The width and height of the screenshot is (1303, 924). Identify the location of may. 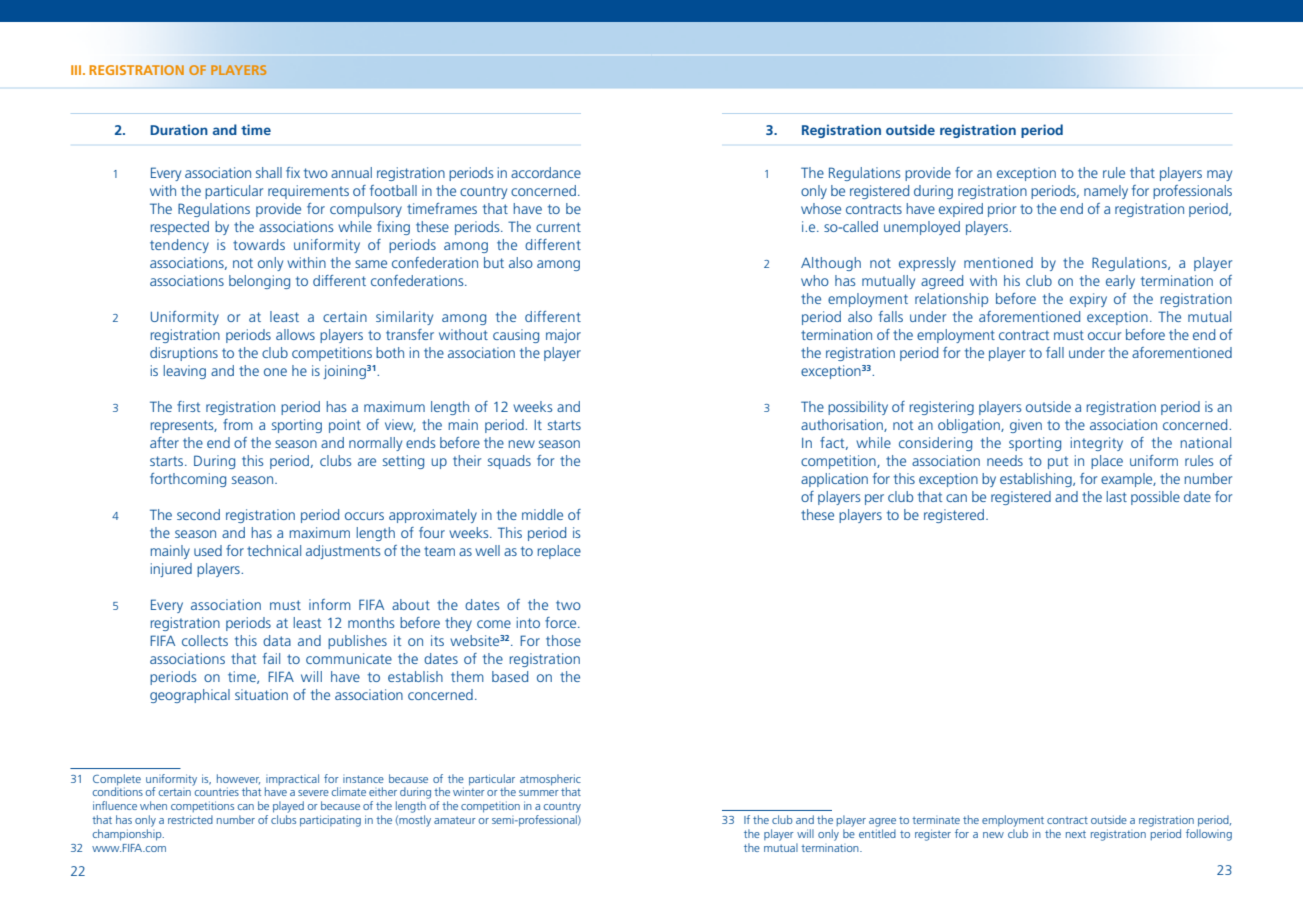
(1219, 175).
